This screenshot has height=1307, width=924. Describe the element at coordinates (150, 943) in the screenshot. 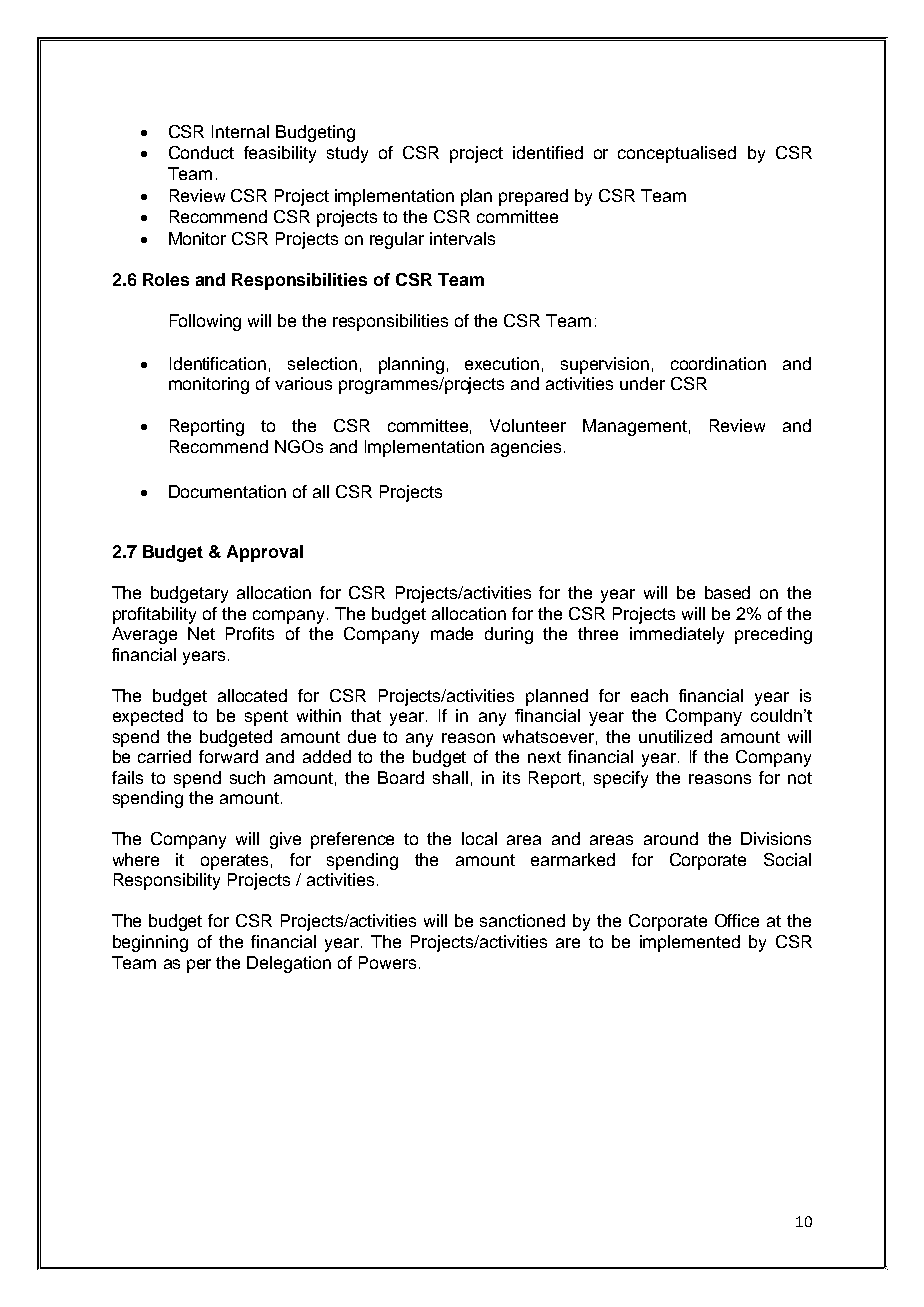

I see `beginning` at that location.
